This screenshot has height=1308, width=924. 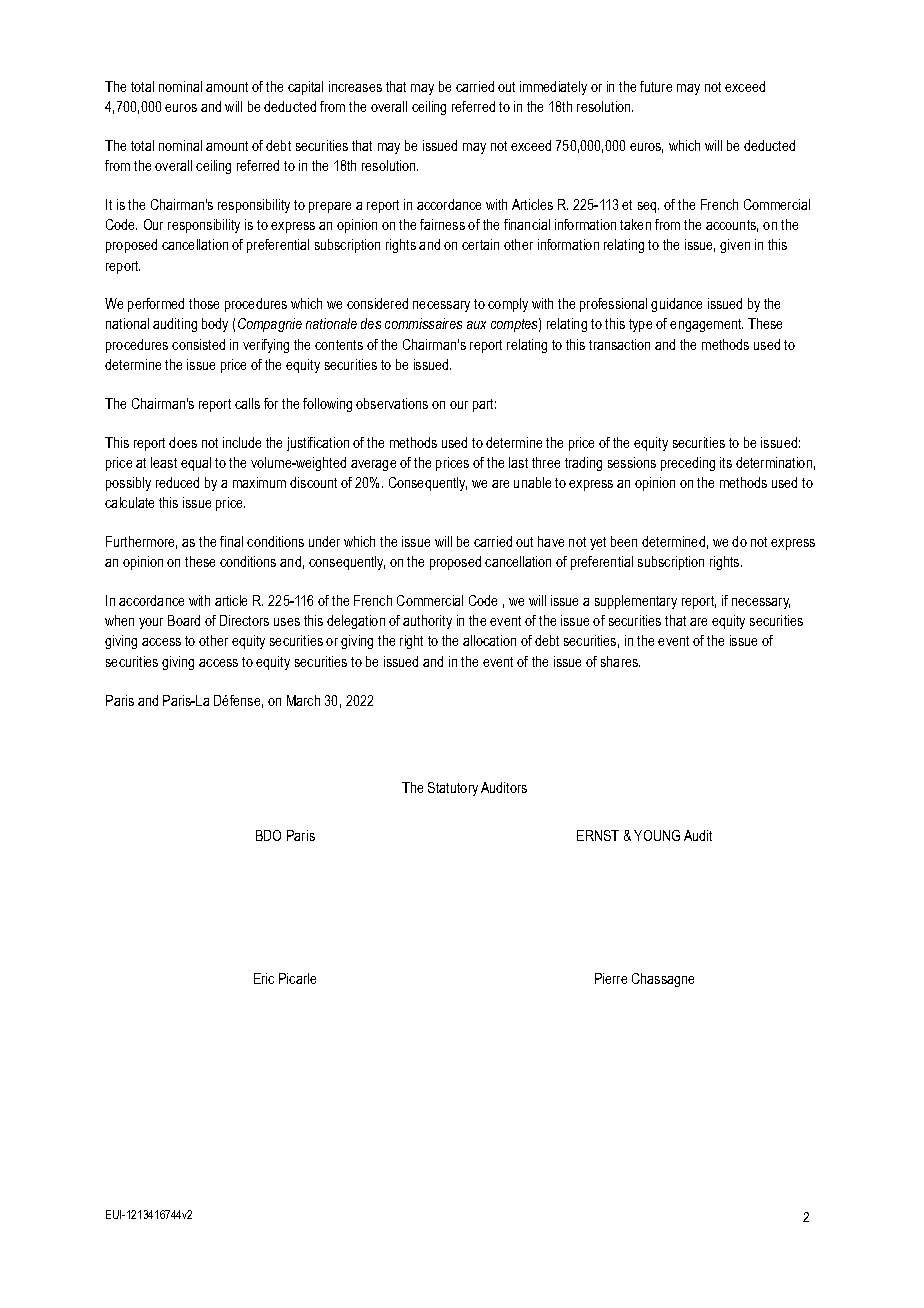 I want to click on those, so click(x=204, y=303).
